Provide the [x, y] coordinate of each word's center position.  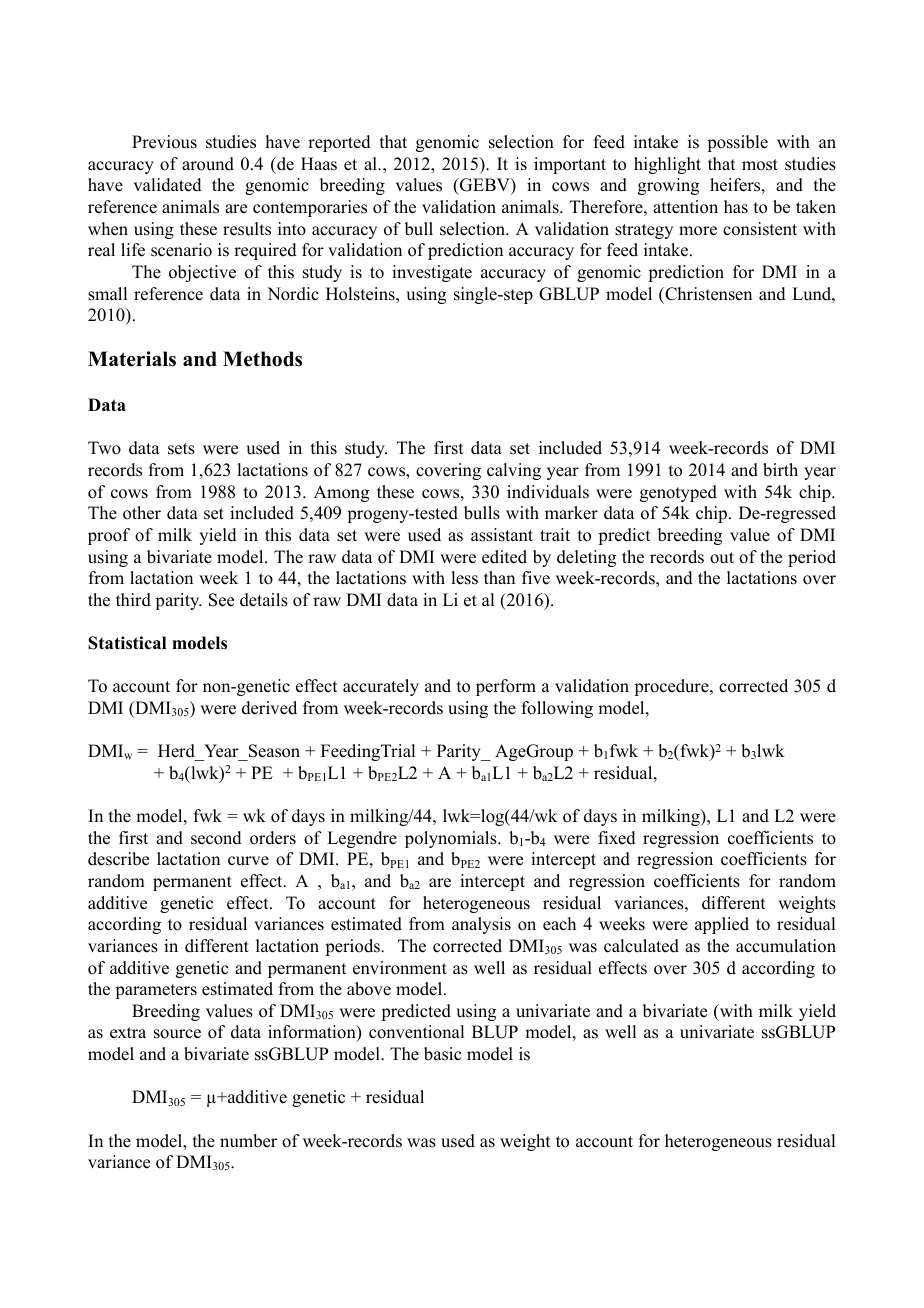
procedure [672, 687]
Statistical [127, 643]
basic [442, 1054]
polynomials [452, 839]
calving [514, 471]
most [760, 165]
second [216, 838]
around [208, 164]
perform [506, 687]
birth [780, 470]
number [248, 1141]
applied [722, 925]
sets [181, 449]
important [570, 165]
